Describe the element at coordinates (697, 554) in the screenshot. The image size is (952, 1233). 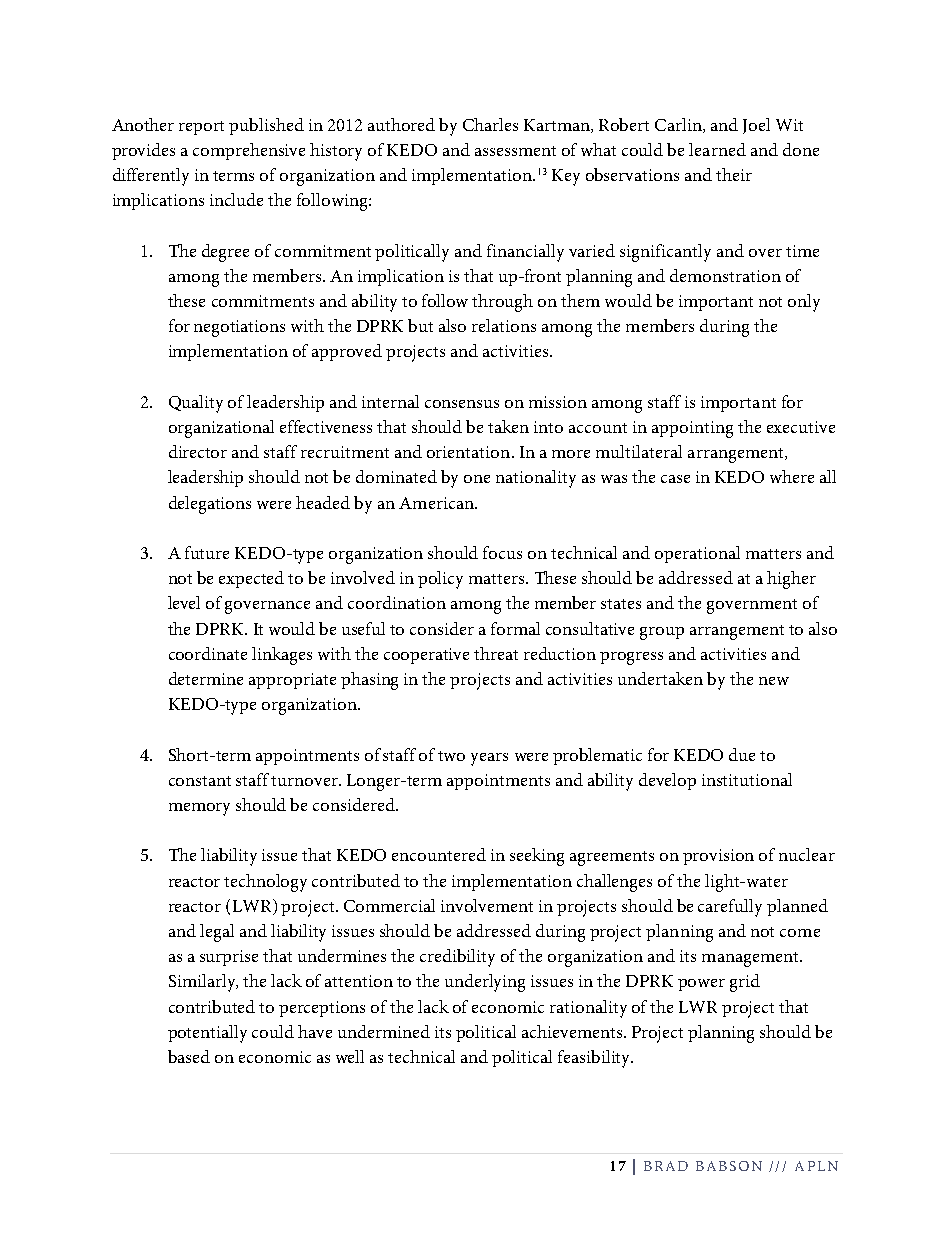
I see `operational` at that location.
